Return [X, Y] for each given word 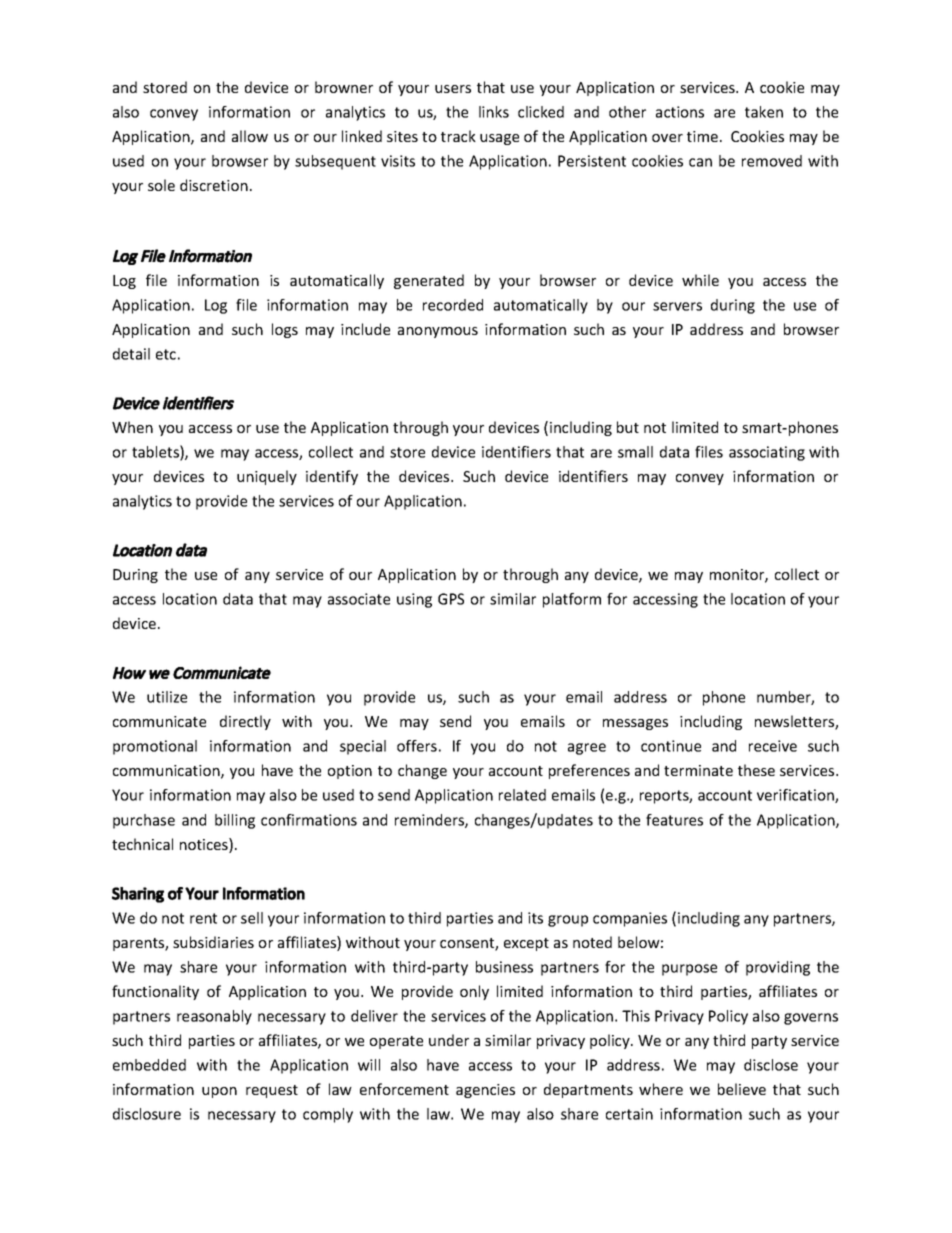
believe [742, 1089]
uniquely [267, 477]
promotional [155, 747]
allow [250, 136]
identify [332, 477]
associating [767, 453]
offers [417, 746]
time [702, 136]
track [458, 136]
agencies [485, 1091]
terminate [698, 770]
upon [219, 1092]
